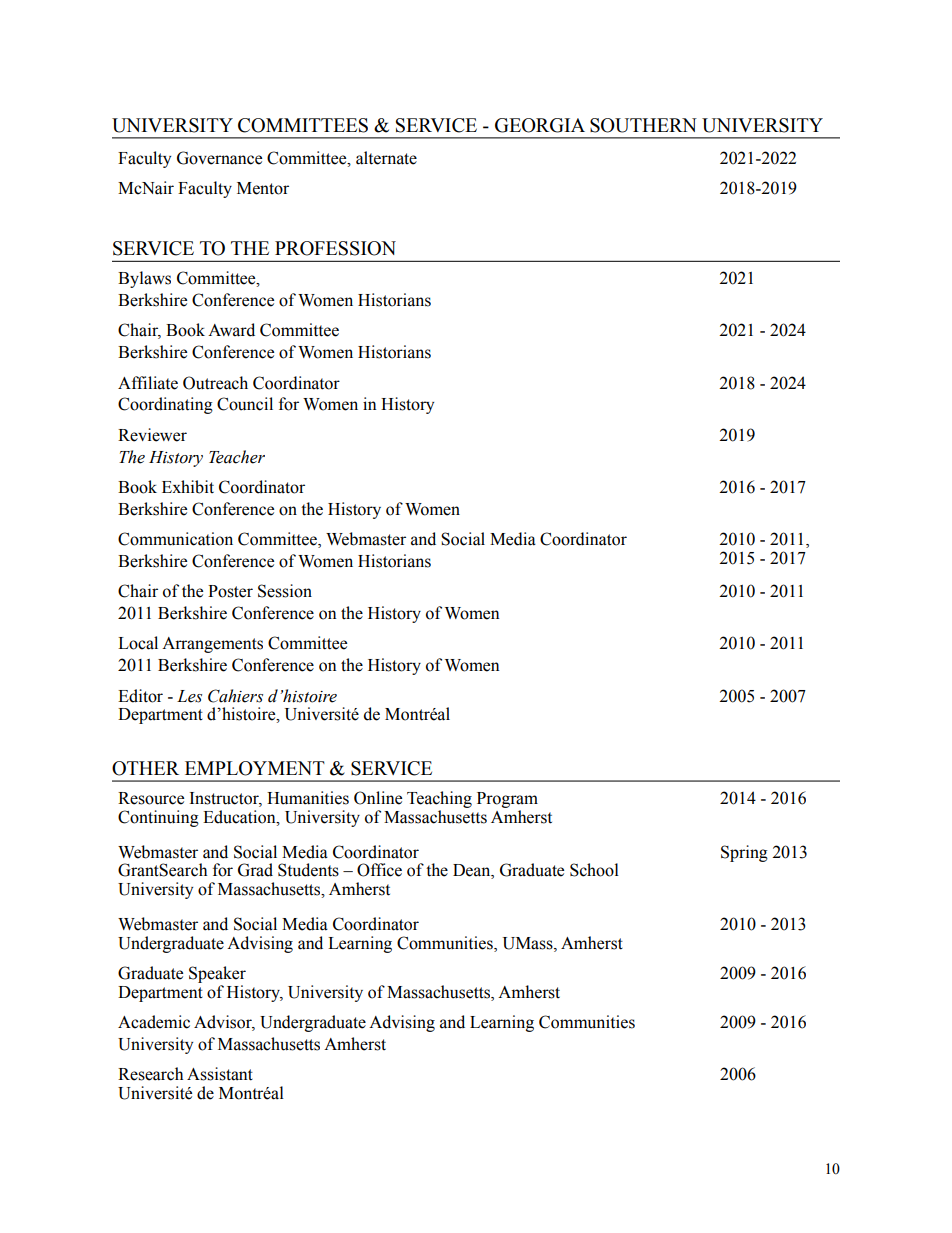  Describe the element at coordinates (386, 158) in the page. I see `alternate` at that location.
